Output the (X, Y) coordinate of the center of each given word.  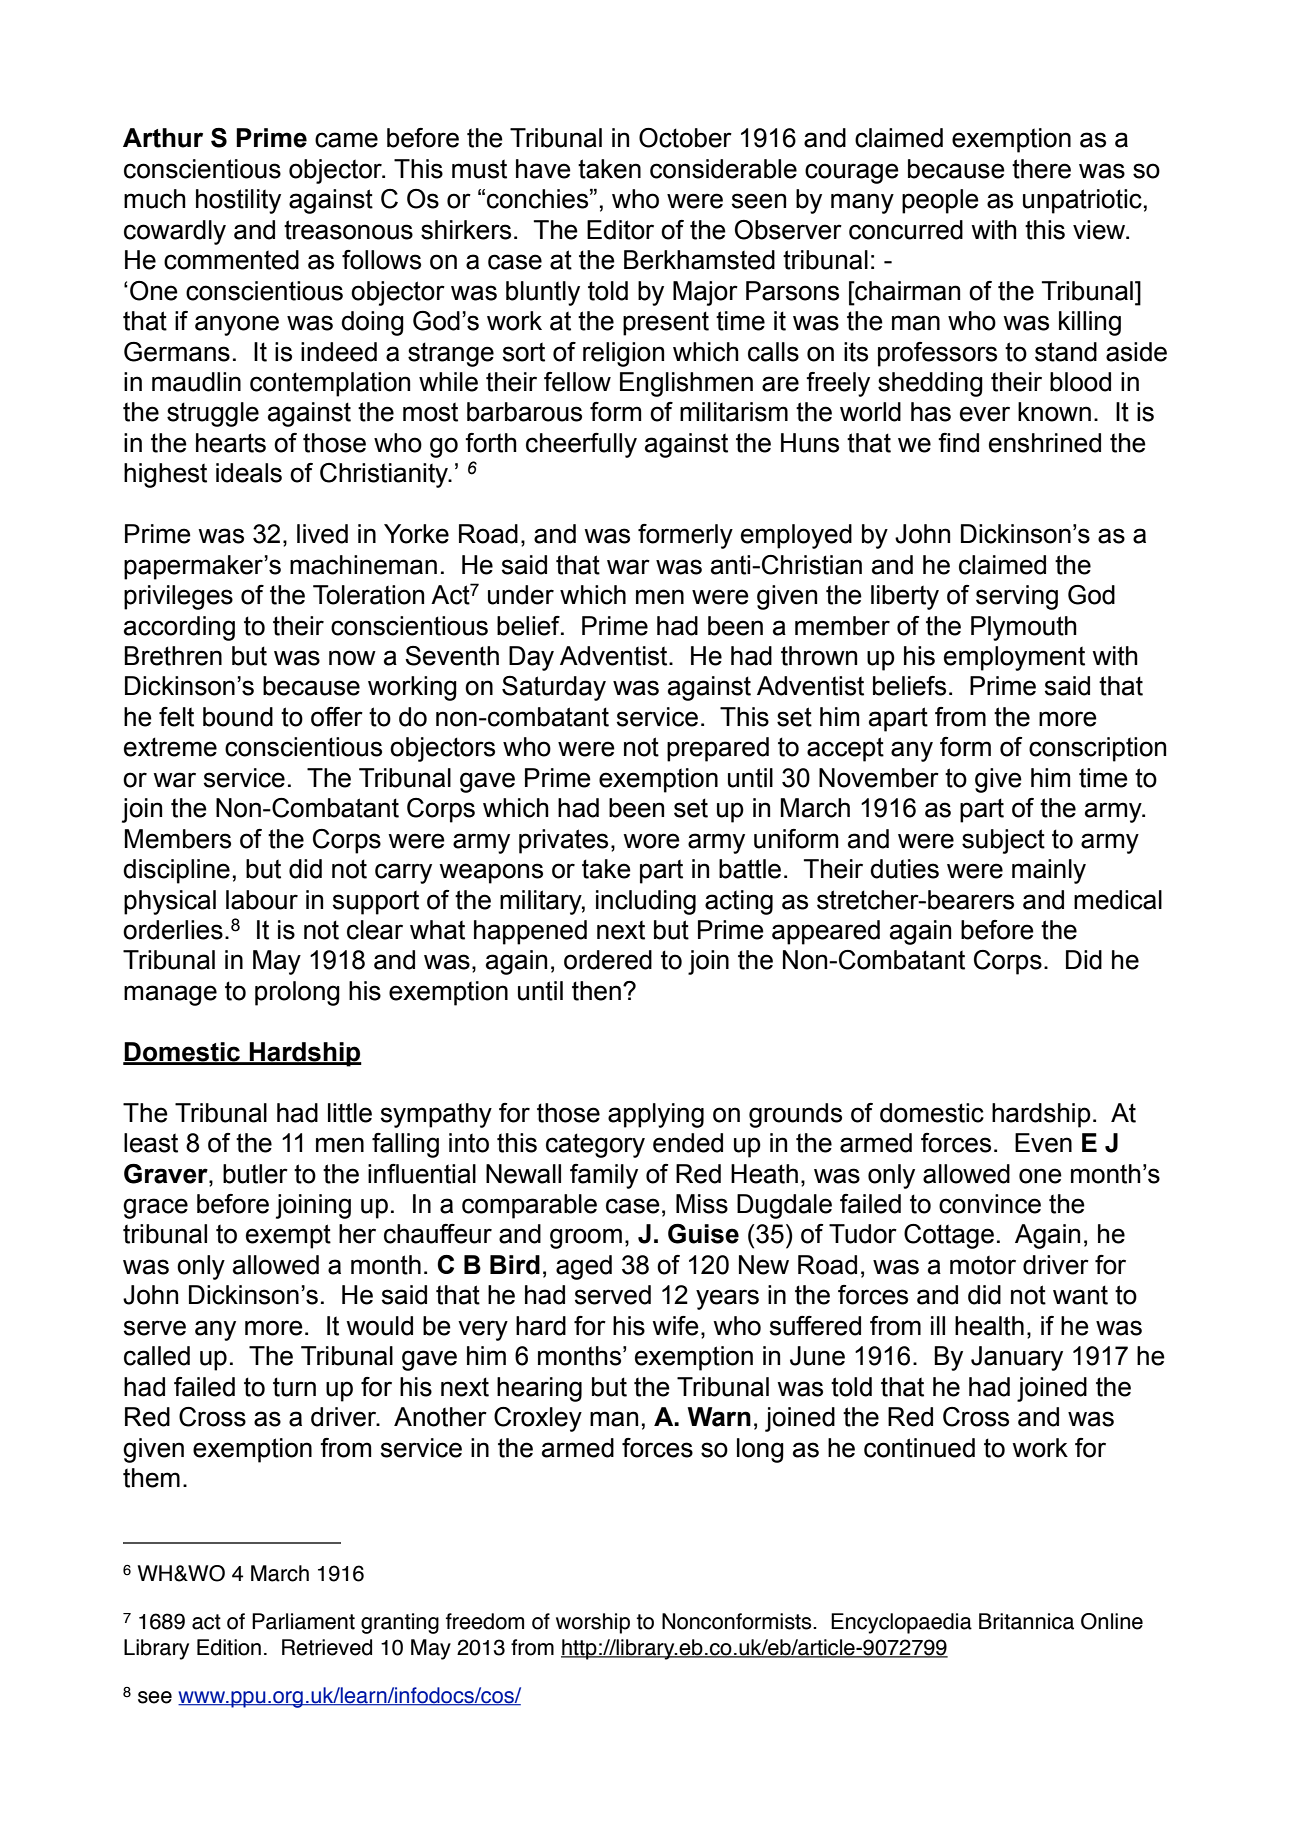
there (1041, 169)
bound (238, 717)
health (989, 1326)
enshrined (1045, 443)
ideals (249, 473)
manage (170, 995)
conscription (1097, 749)
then (596, 991)
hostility (238, 201)
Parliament (303, 1621)
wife (675, 1326)
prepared (718, 749)
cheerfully (581, 445)
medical (1118, 900)
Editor (620, 230)
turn (294, 1387)
